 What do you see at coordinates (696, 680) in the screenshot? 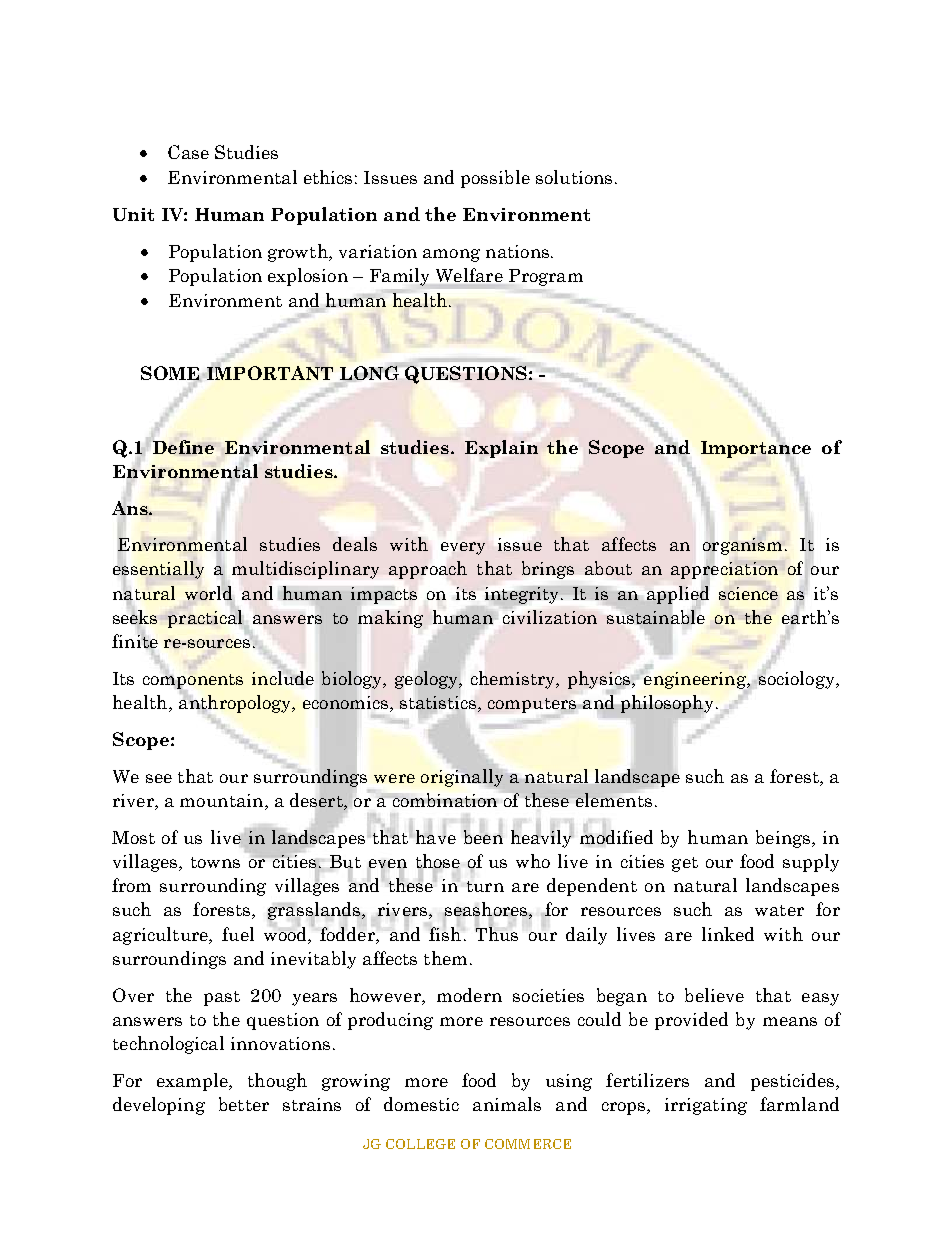
I see `engineering` at bounding box center [696, 680].
